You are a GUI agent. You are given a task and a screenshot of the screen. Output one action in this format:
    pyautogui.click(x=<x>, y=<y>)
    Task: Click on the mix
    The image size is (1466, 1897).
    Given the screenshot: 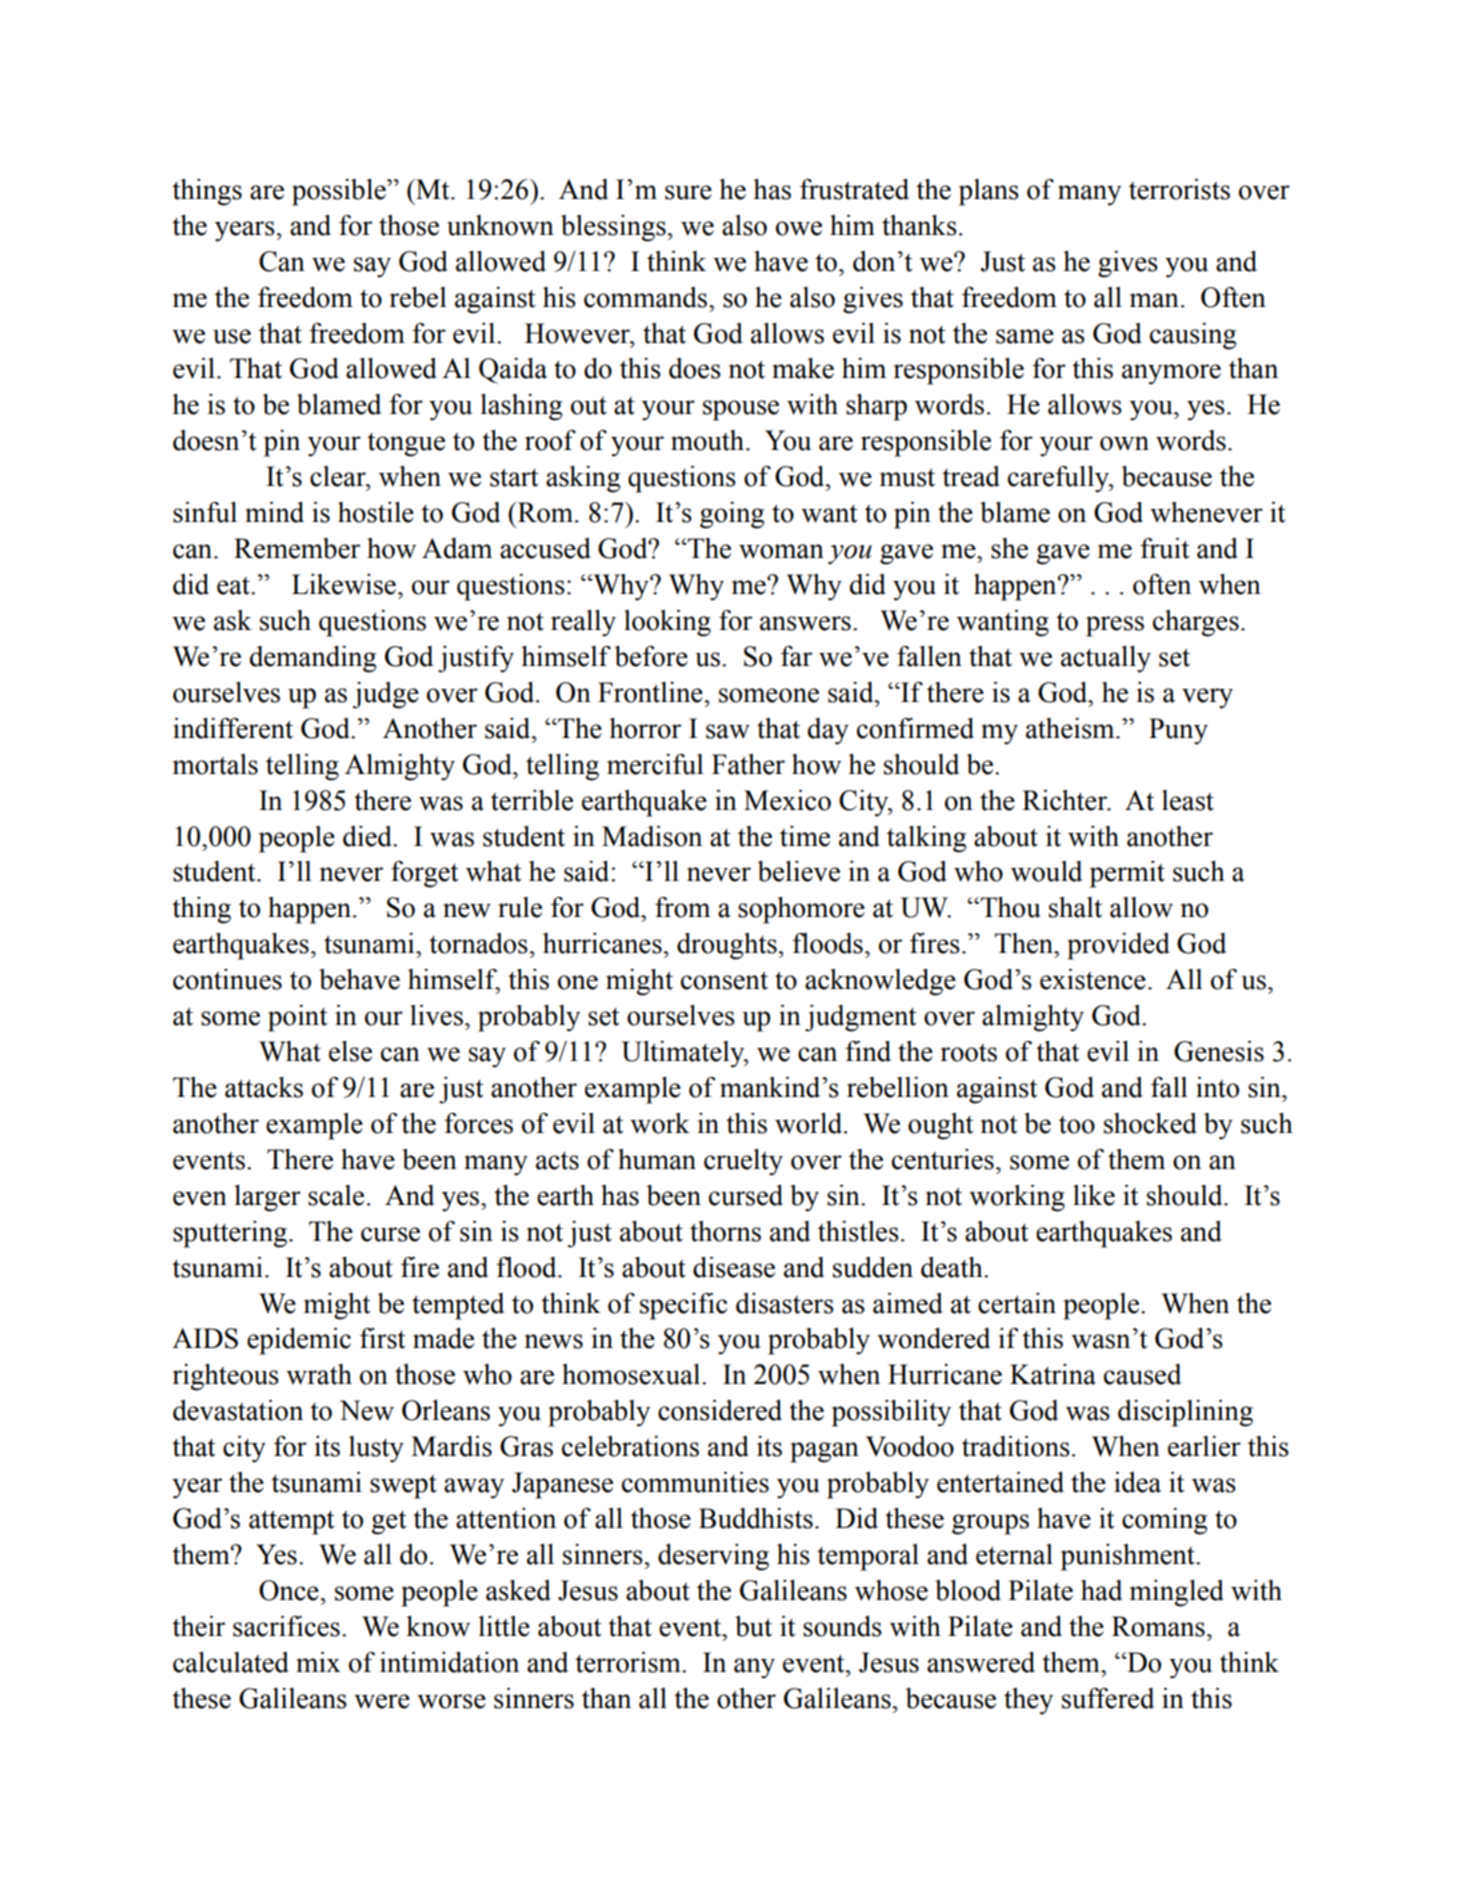 What is the action you would take?
    pyautogui.click(x=318, y=1662)
